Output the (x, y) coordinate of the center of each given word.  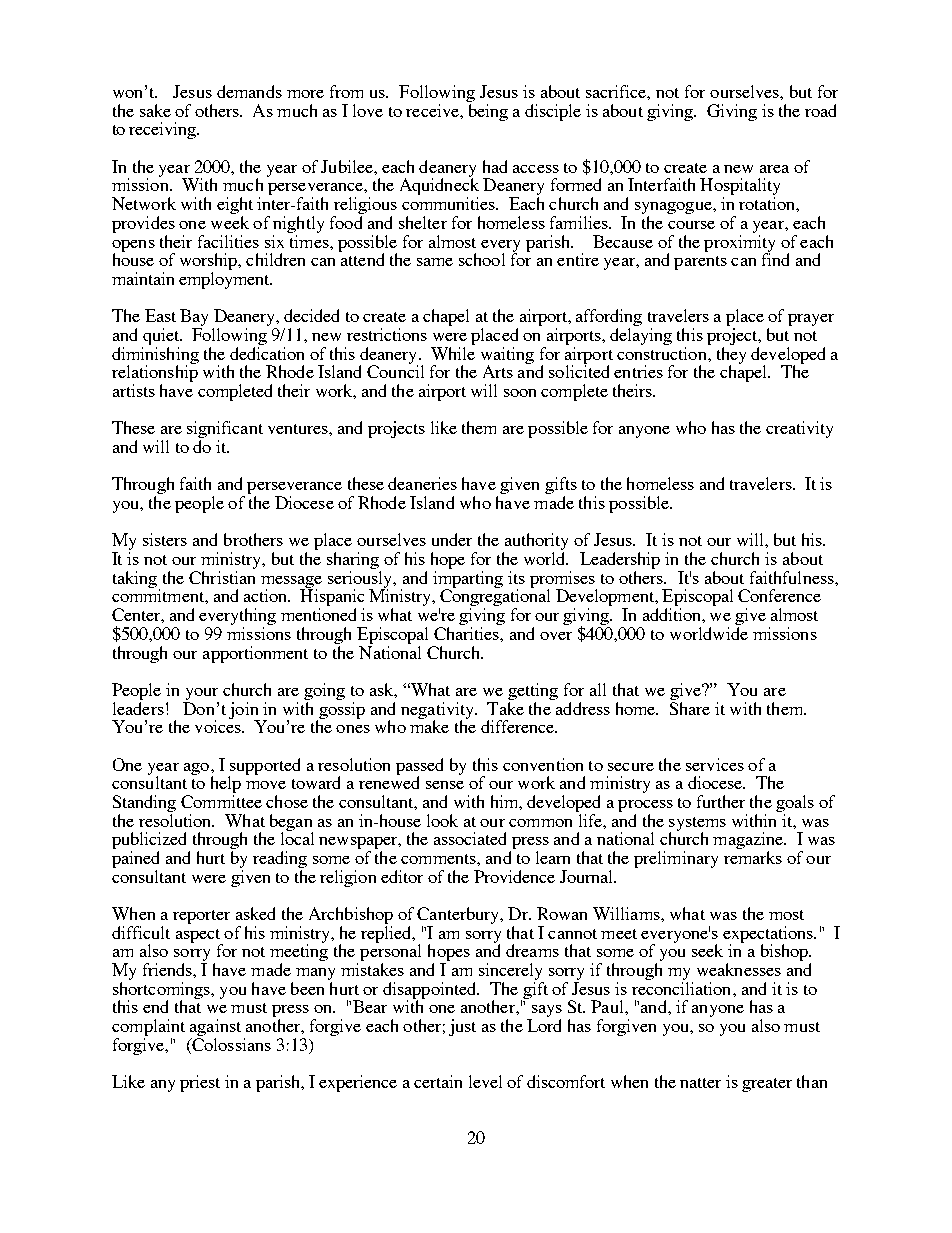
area (774, 169)
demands (249, 91)
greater (767, 1085)
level (485, 1081)
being (488, 112)
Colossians (230, 1046)
